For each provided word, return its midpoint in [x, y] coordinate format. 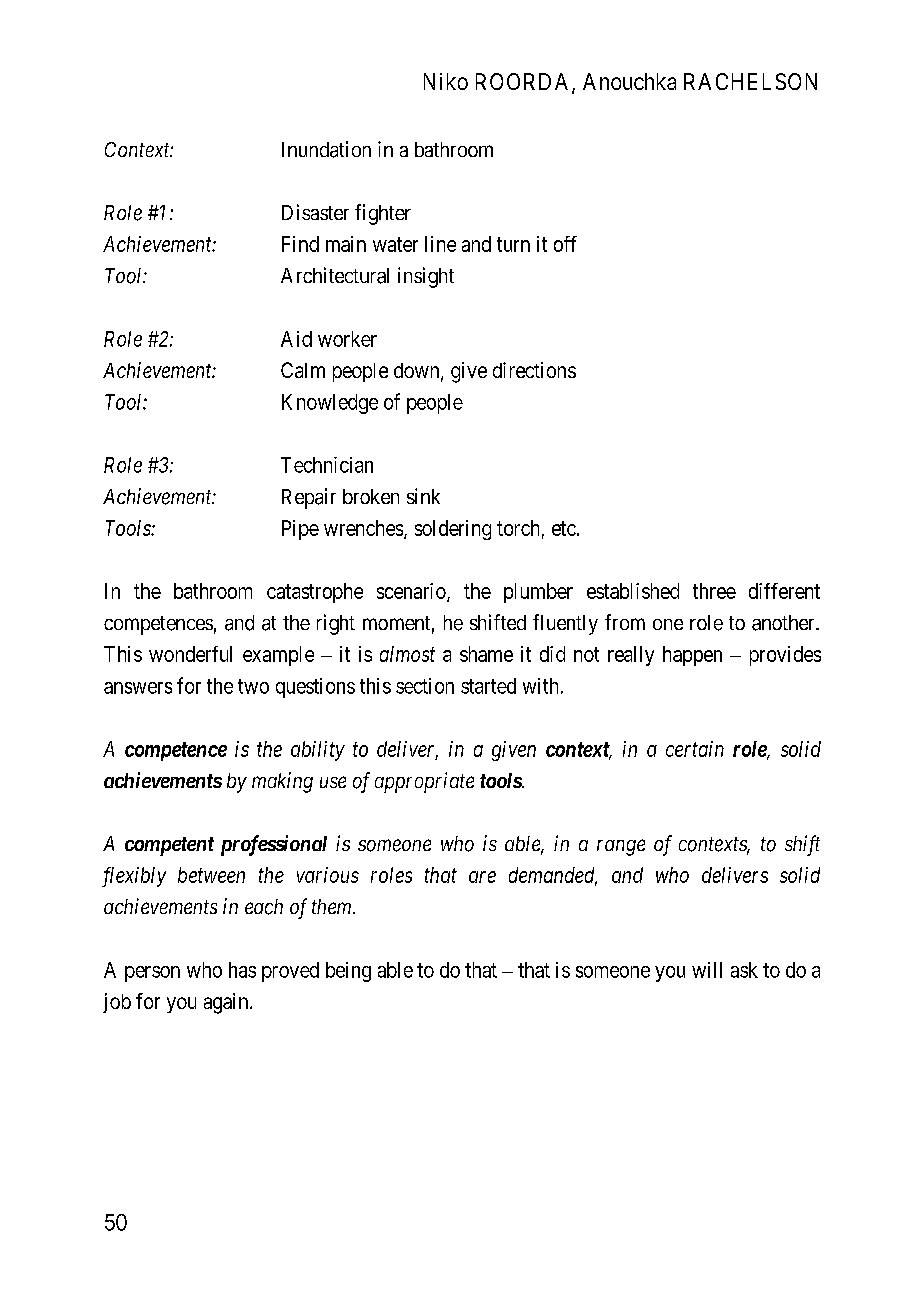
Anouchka [629, 81]
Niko [446, 81]
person [152, 974]
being [348, 972]
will [707, 970]
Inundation [326, 149]
